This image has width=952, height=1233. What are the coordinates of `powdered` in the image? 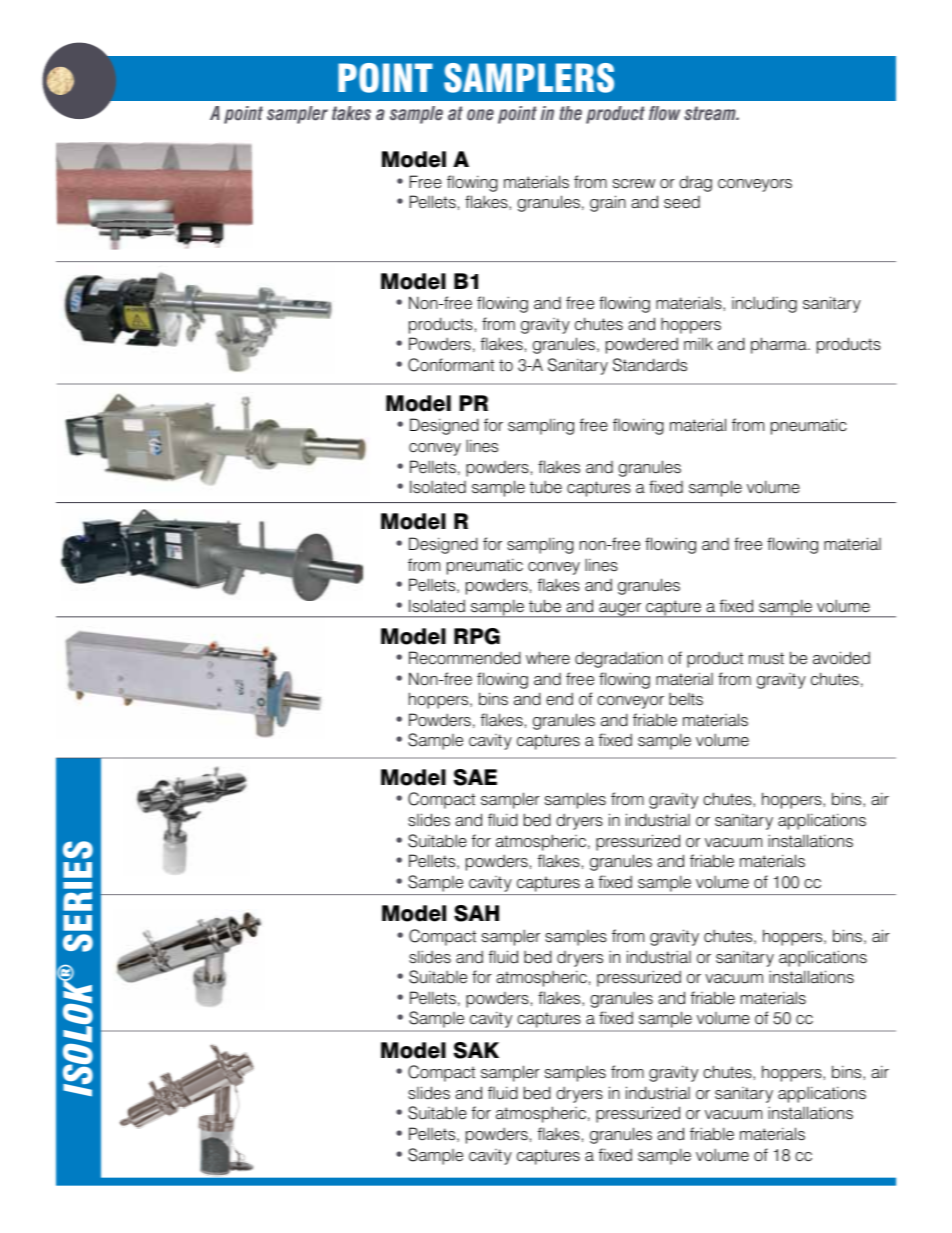 It's located at (642, 345).
